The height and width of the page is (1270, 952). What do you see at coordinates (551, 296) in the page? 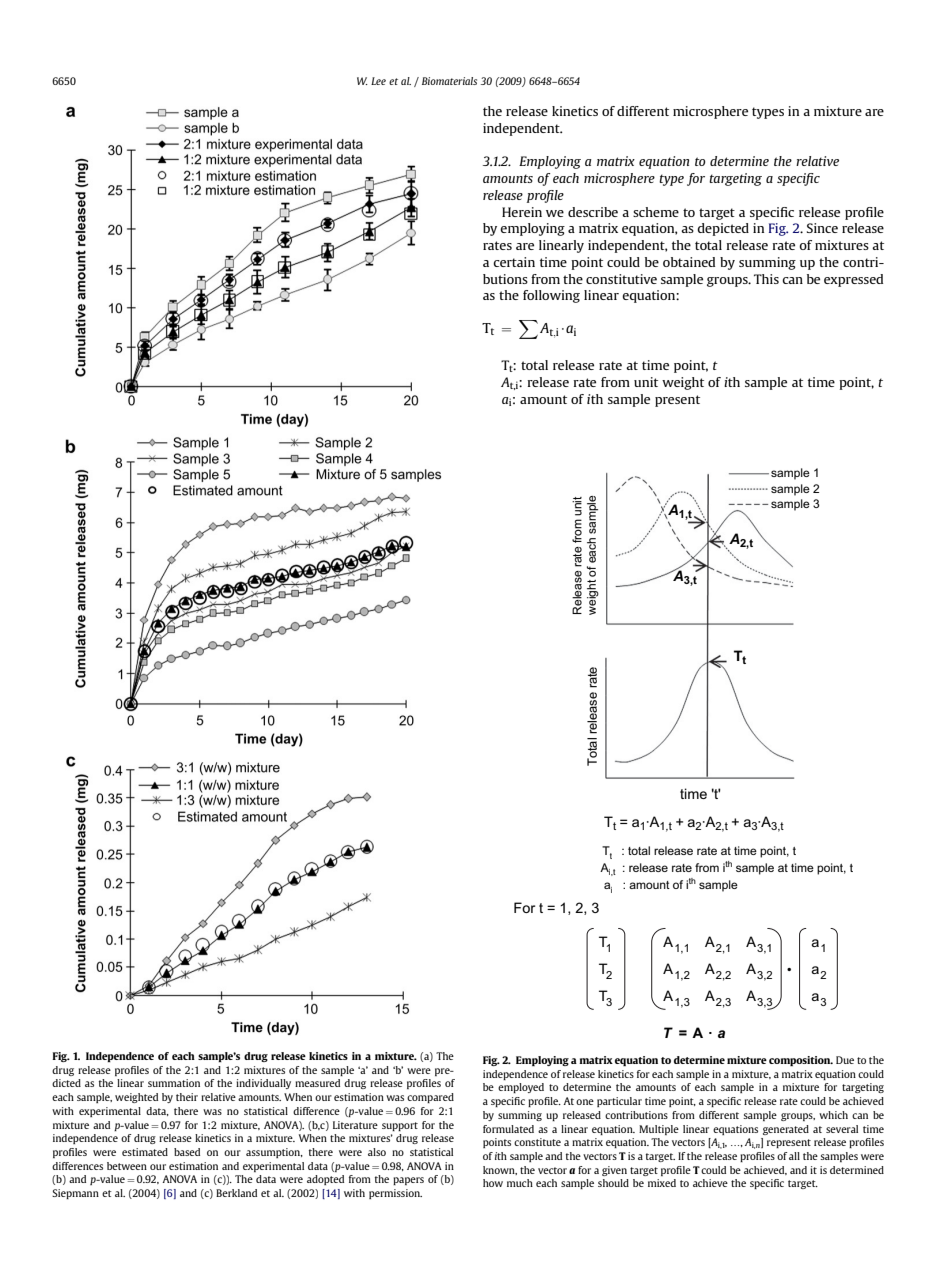
I see `following` at bounding box center [551, 296].
